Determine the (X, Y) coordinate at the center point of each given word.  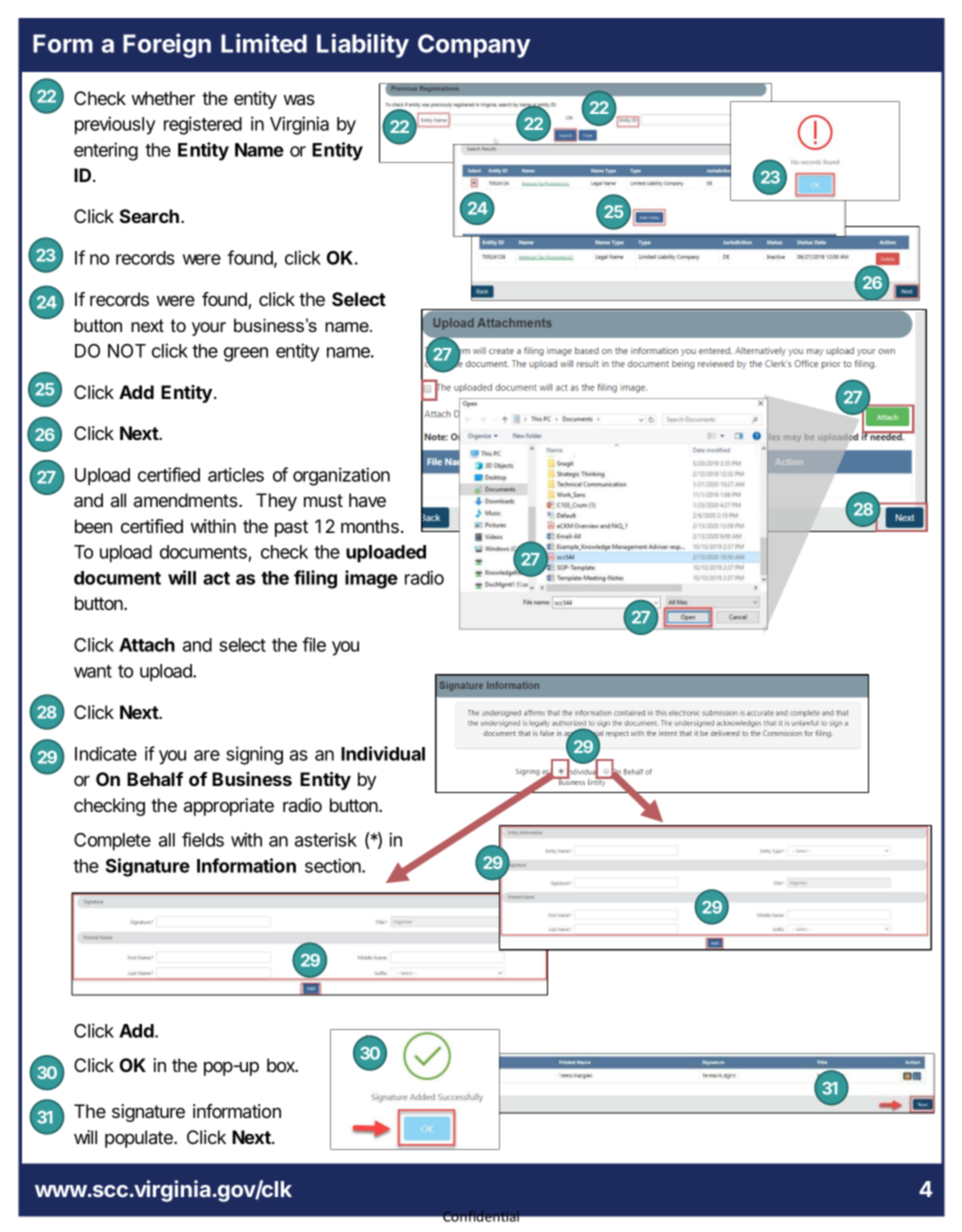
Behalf (155, 779)
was (299, 100)
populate (140, 1139)
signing (254, 755)
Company (474, 46)
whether (163, 98)
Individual (383, 753)
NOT (127, 351)
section (334, 865)
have (367, 500)
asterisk (326, 839)
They (276, 502)
